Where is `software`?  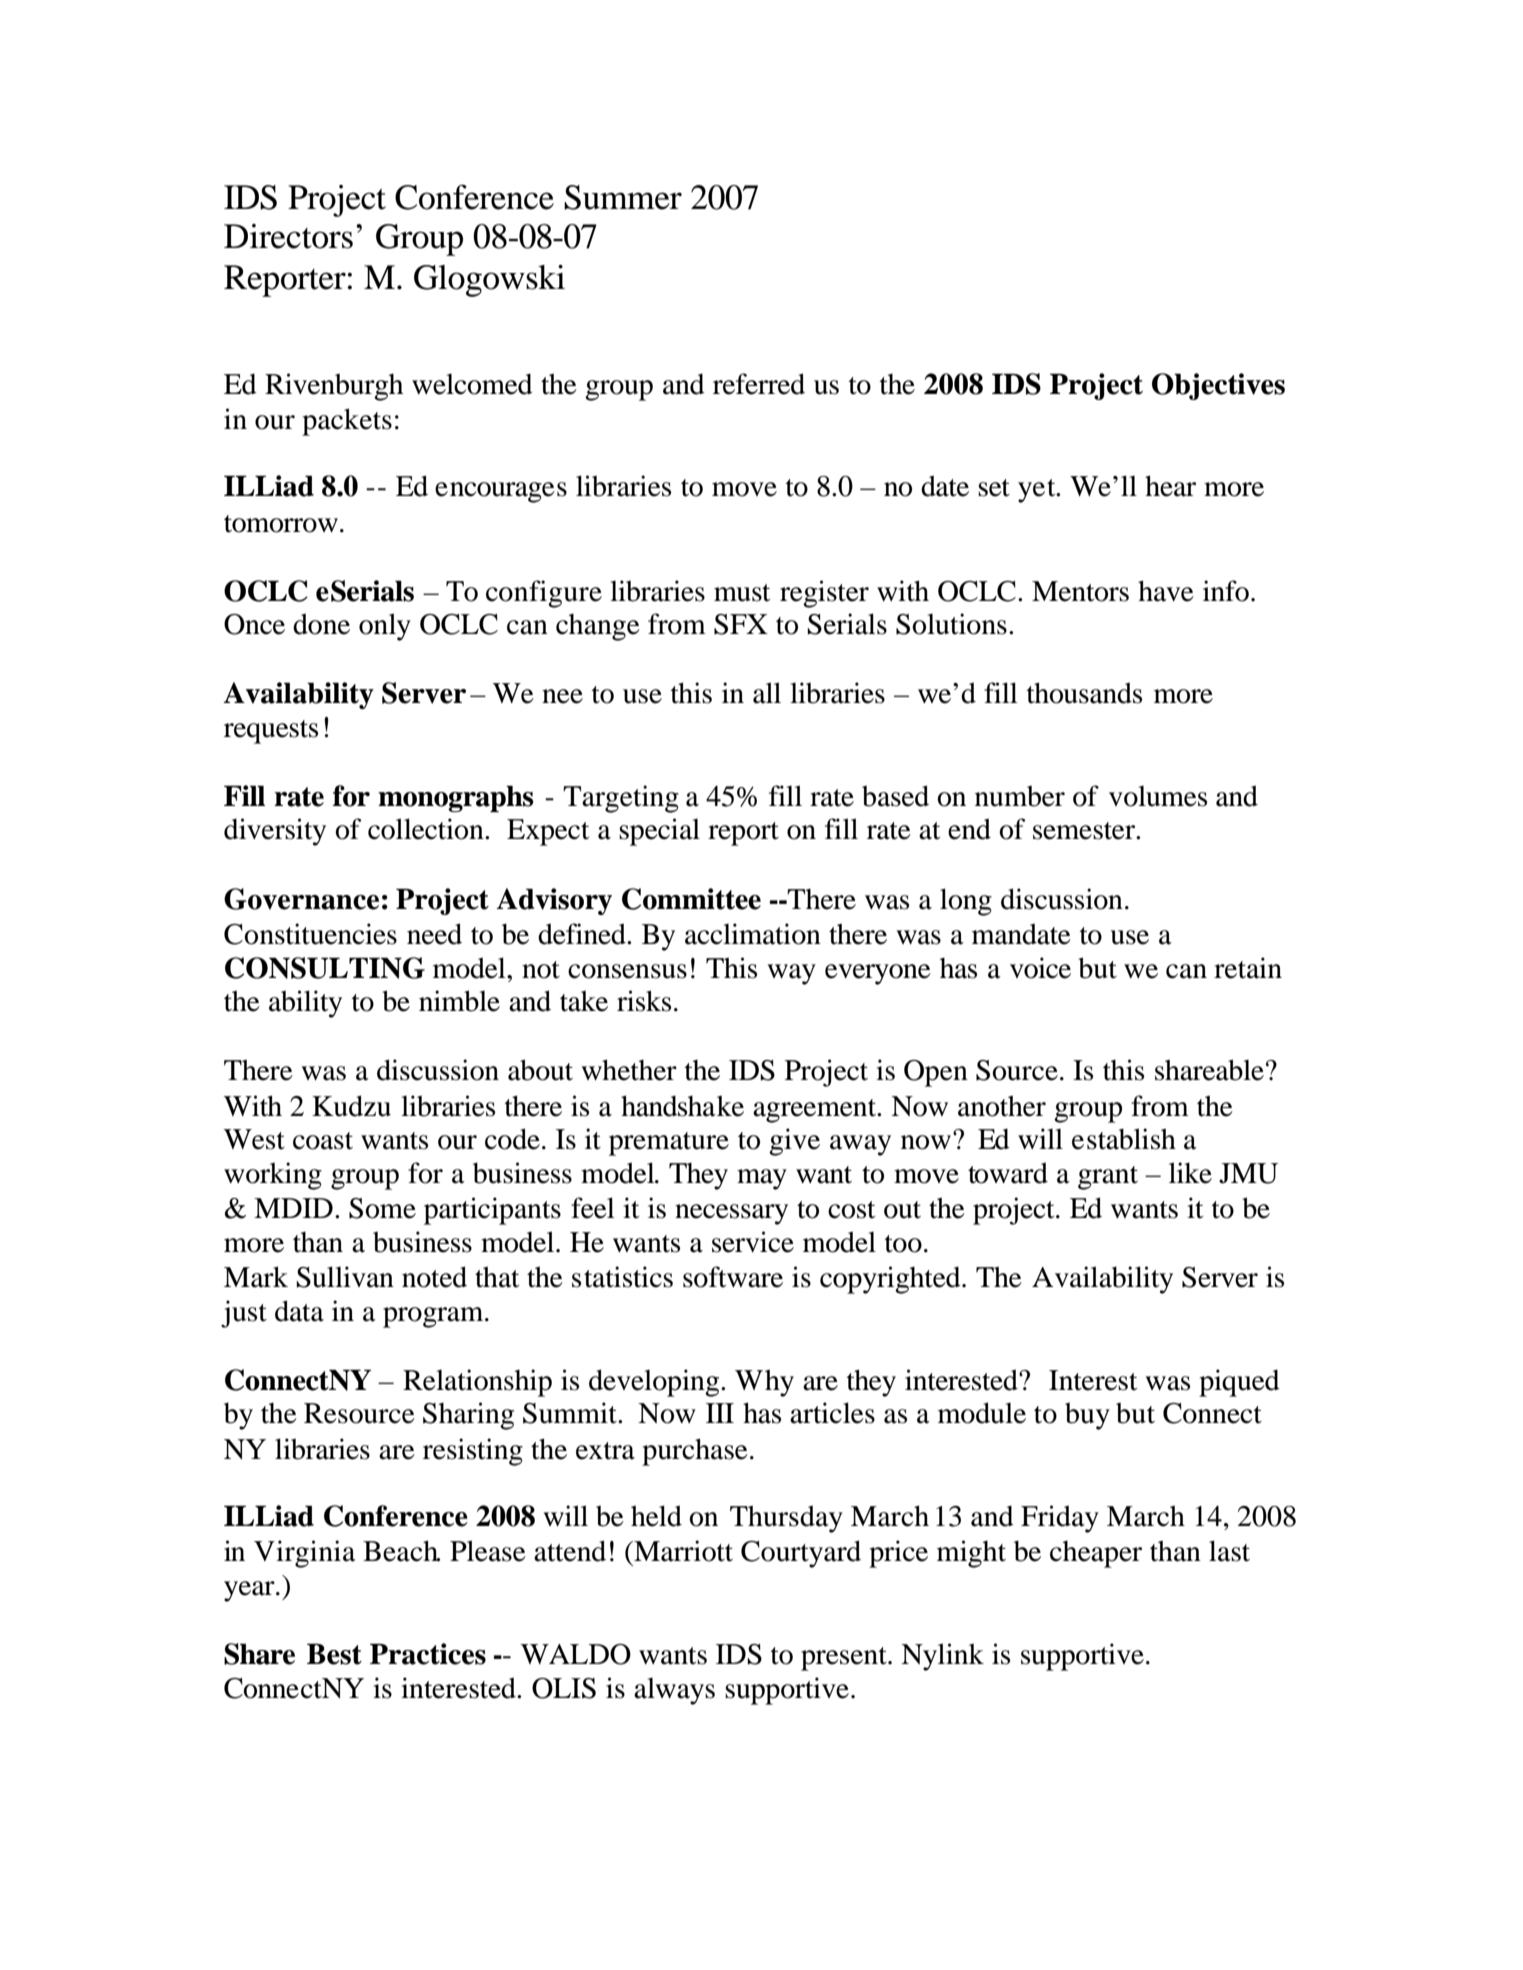 software is located at coordinates (733, 1277).
